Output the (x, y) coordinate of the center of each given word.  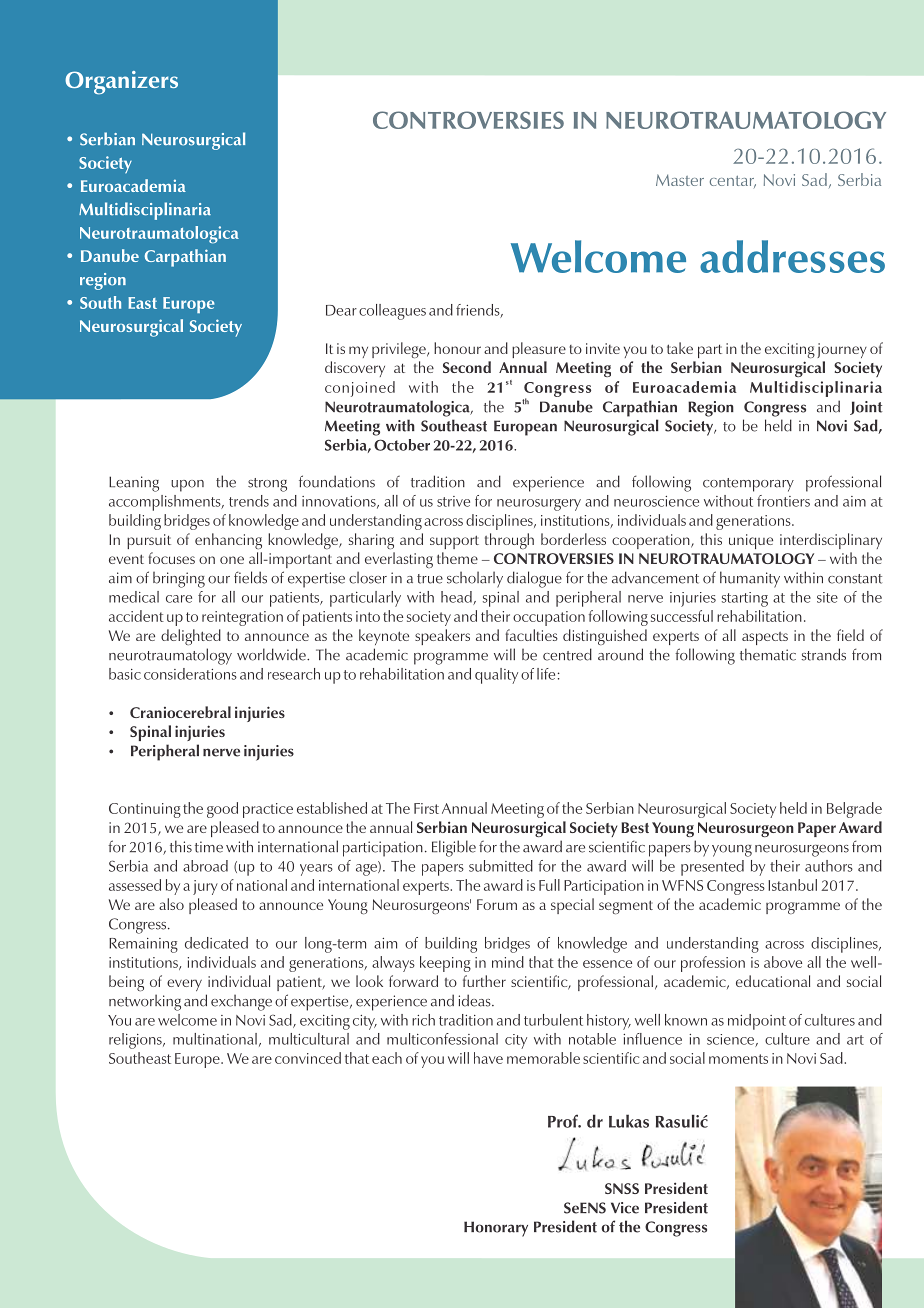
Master (680, 180)
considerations (190, 674)
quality (496, 676)
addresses (792, 256)
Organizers (121, 83)
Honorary (496, 1229)
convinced (308, 1058)
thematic (768, 654)
